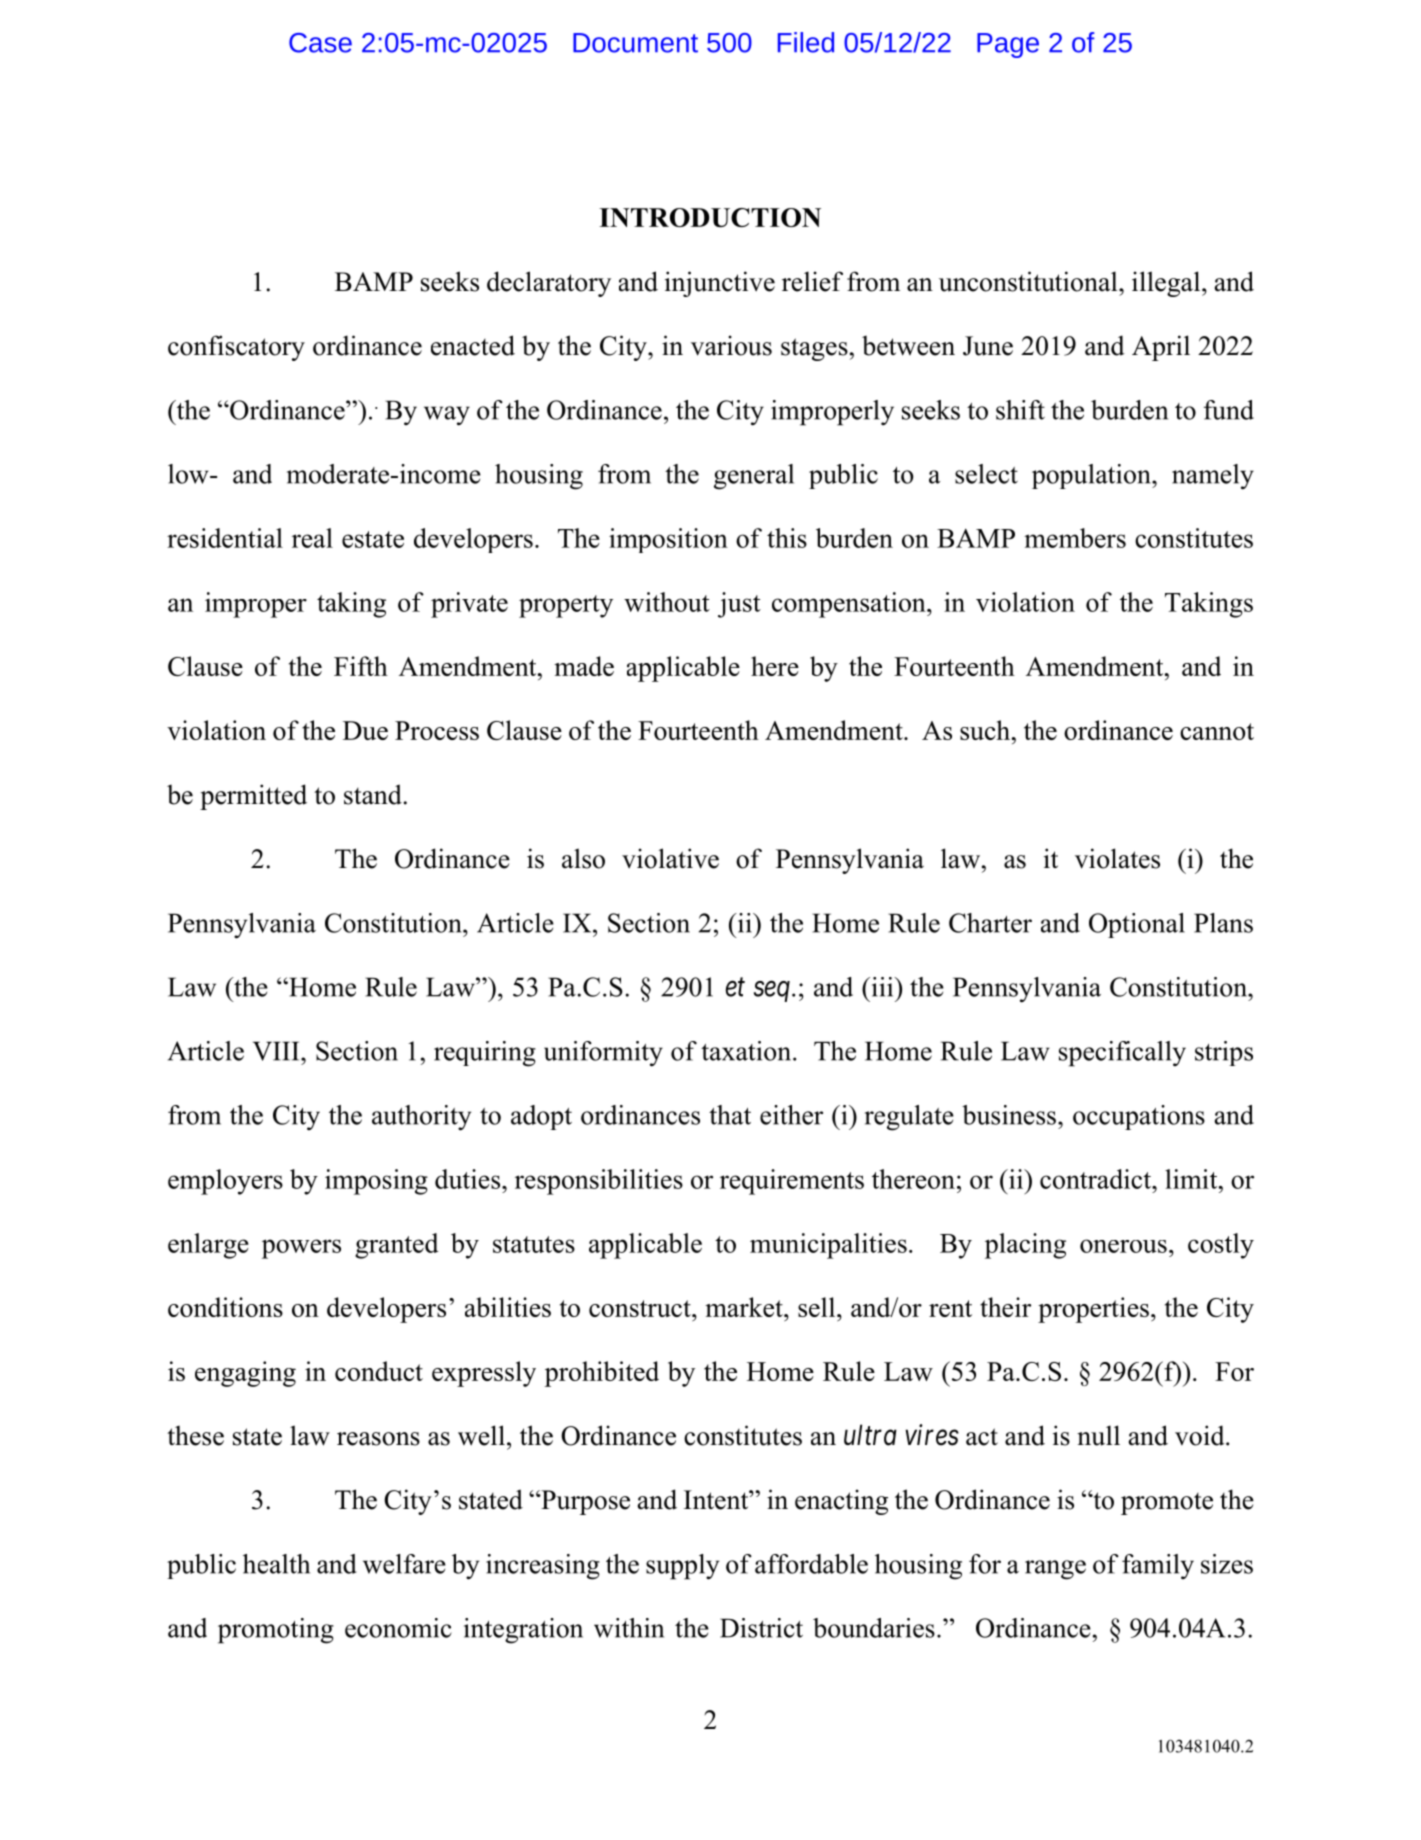 The width and height of the image is (1421, 1840). What do you see at coordinates (635, 43) in the image?
I see `Document` at bounding box center [635, 43].
